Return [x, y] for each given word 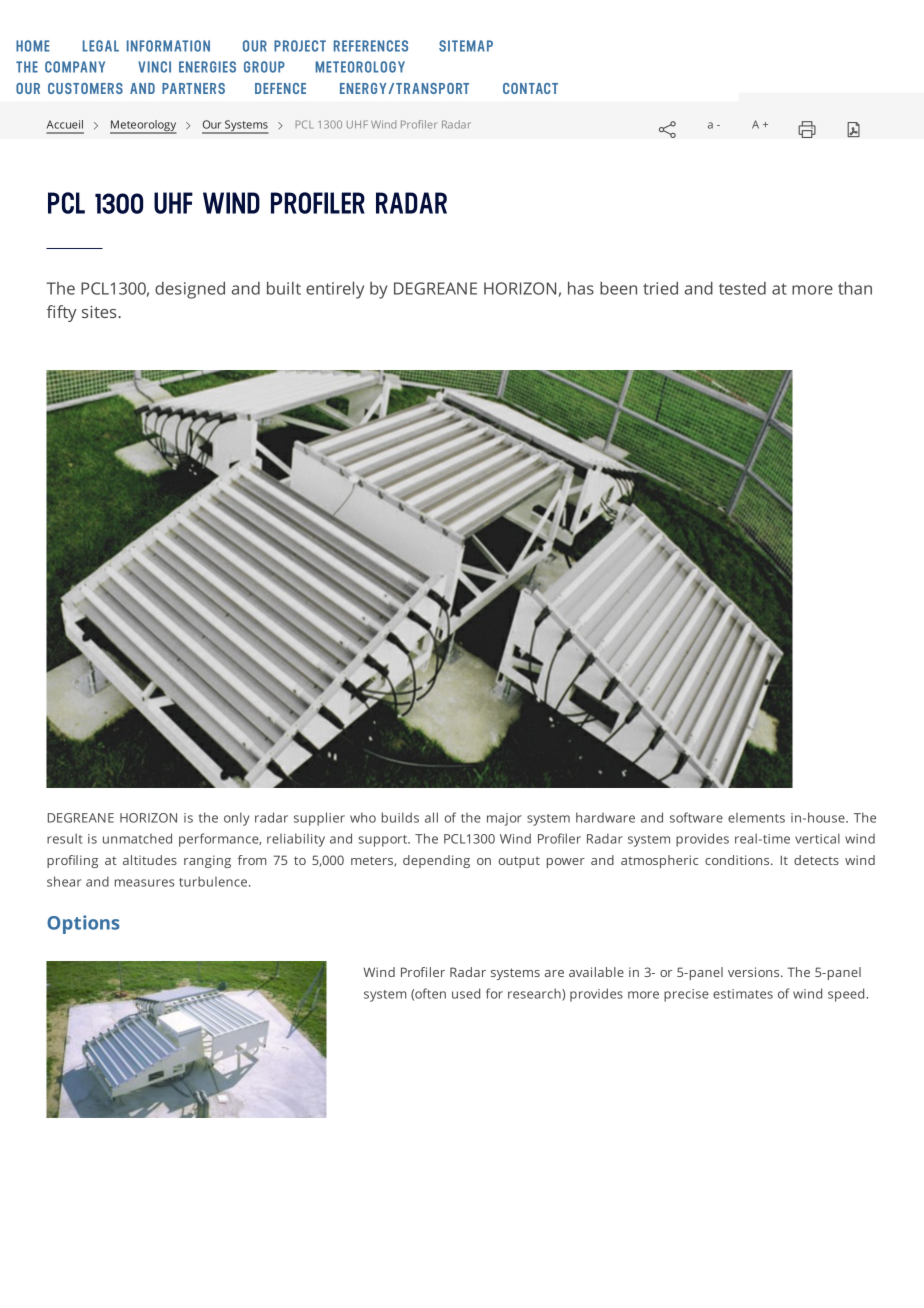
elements [756, 818]
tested [742, 288]
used [466, 993]
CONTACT [530, 88]
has [581, 288]
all [431, 817]
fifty [62, 313]
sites [100, 312]
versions [755, 972]
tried [660, 288]
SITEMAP [466, 46]
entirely [335, 290]
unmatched [137, 838]
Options [83, 924]
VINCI [154, 67]
